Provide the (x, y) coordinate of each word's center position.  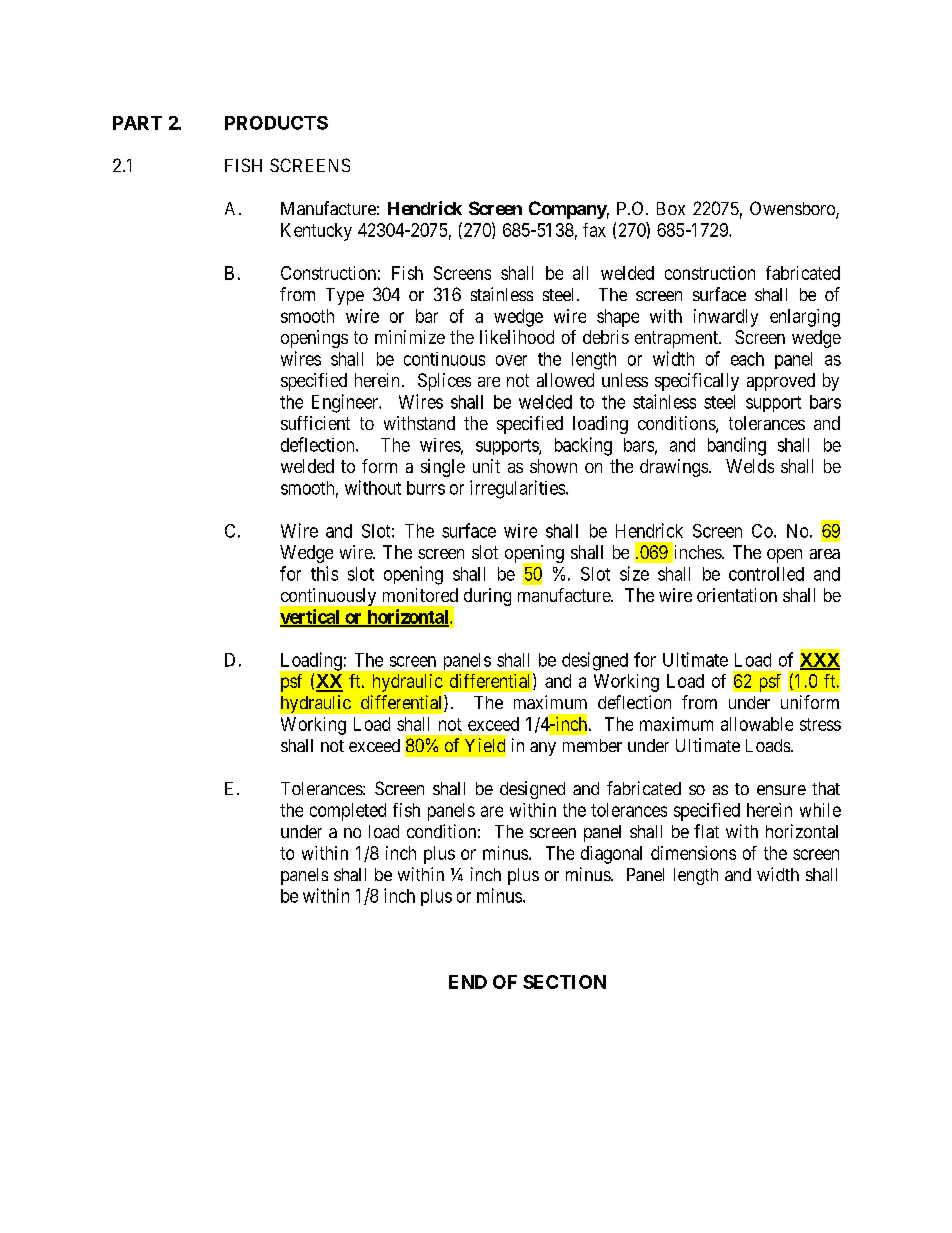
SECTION (564, 982)
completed (348, 812)
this (324, 573)
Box (671, 208)
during (487, 597)
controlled (766, 574)
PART (137, 123)
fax (594, 230)
